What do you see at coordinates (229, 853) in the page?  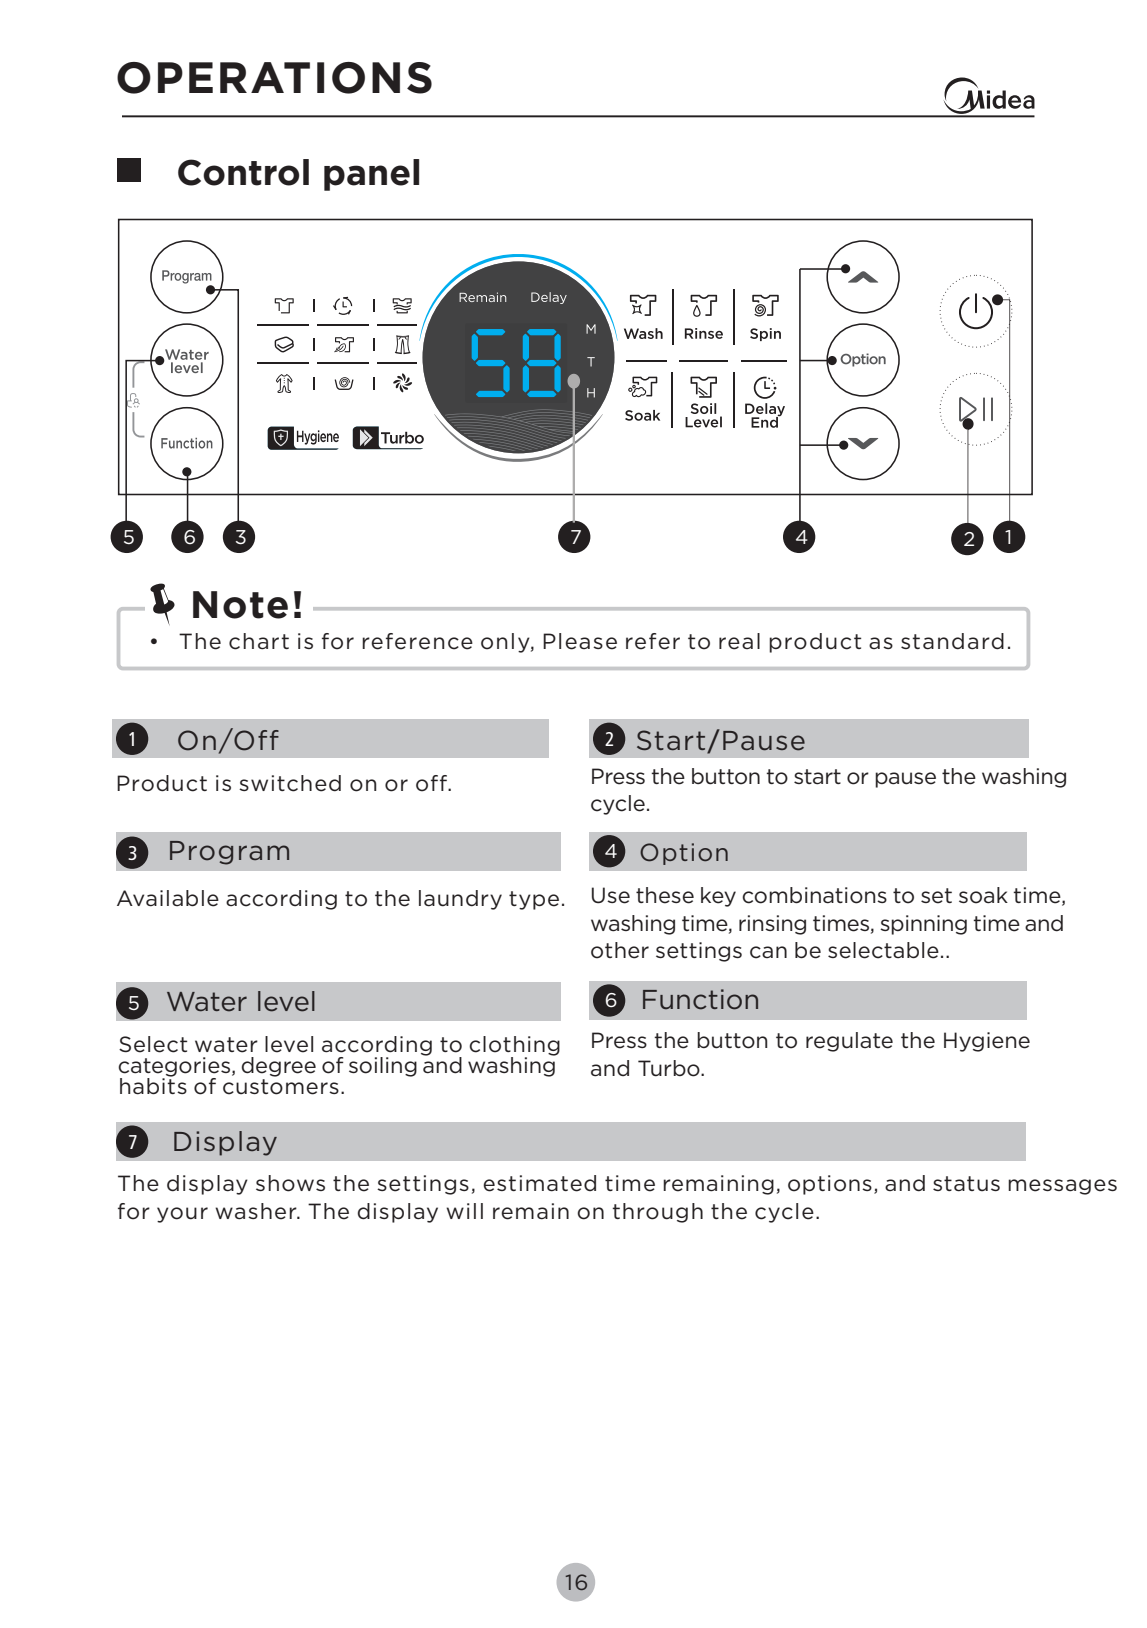 I see `Program` at bounding box center [229, 853].
